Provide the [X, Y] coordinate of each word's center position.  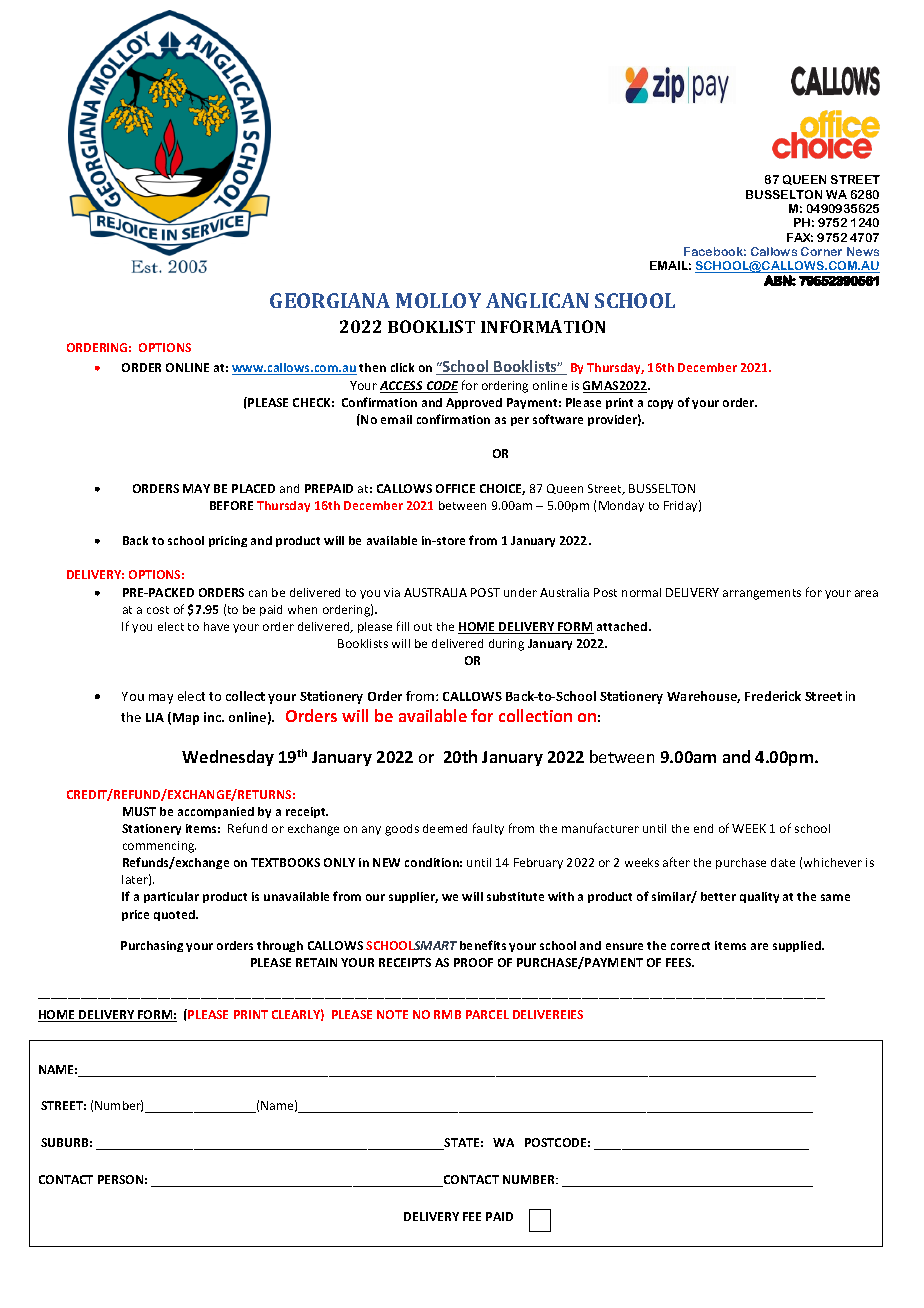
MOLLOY [438, 300]
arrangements [762, 594]
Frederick [773, 696]
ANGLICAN [537, 300]
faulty [488, 829]
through [280, 946]
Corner [821, 251]
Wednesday [228, 758]
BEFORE [231, 505]
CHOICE [502, 489]
